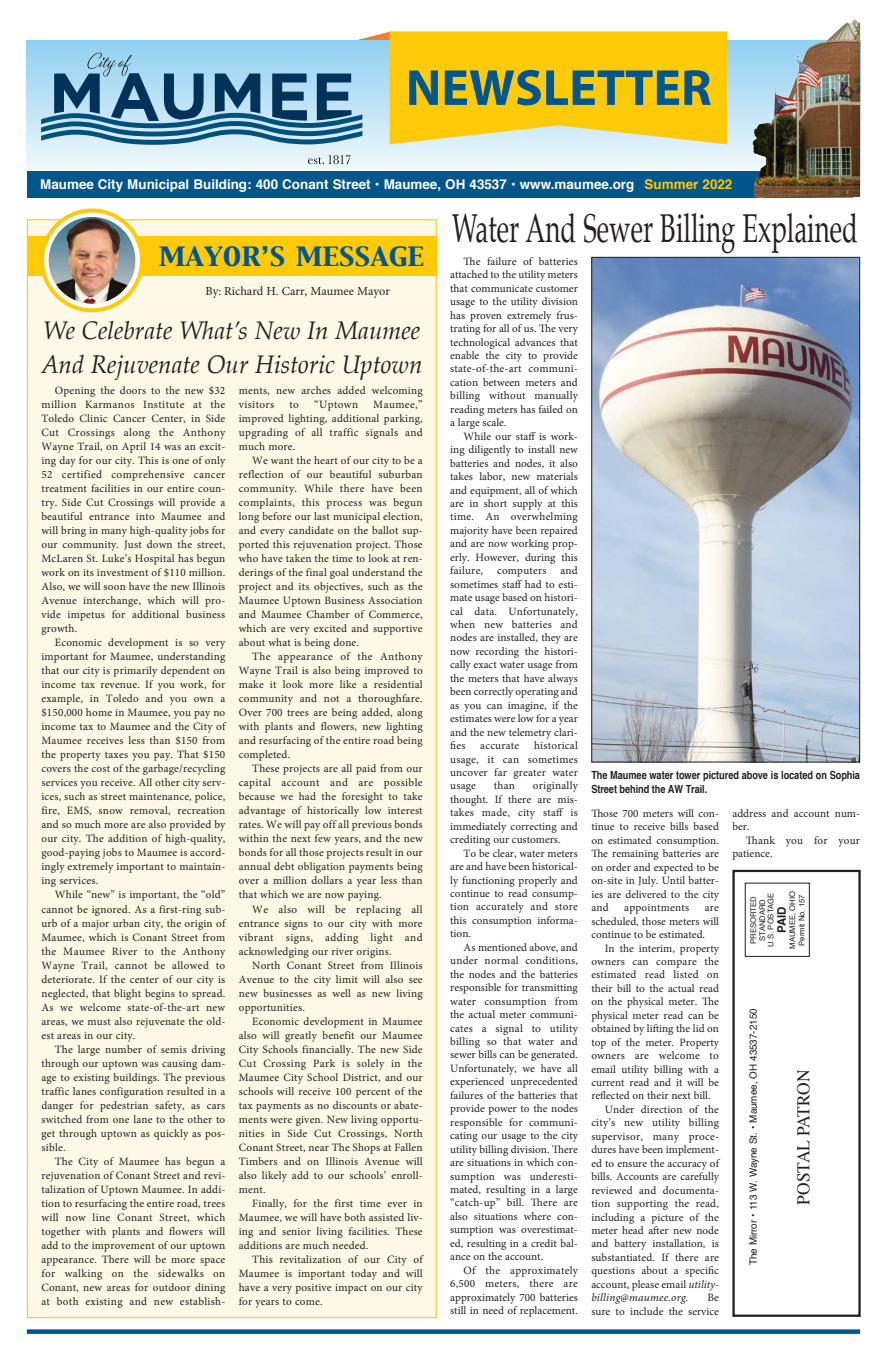 The width and height of the screenshot is (887, 1372). Describe the element at coordinates (469, 274) in the screenshot. I see `attached` at that location.
